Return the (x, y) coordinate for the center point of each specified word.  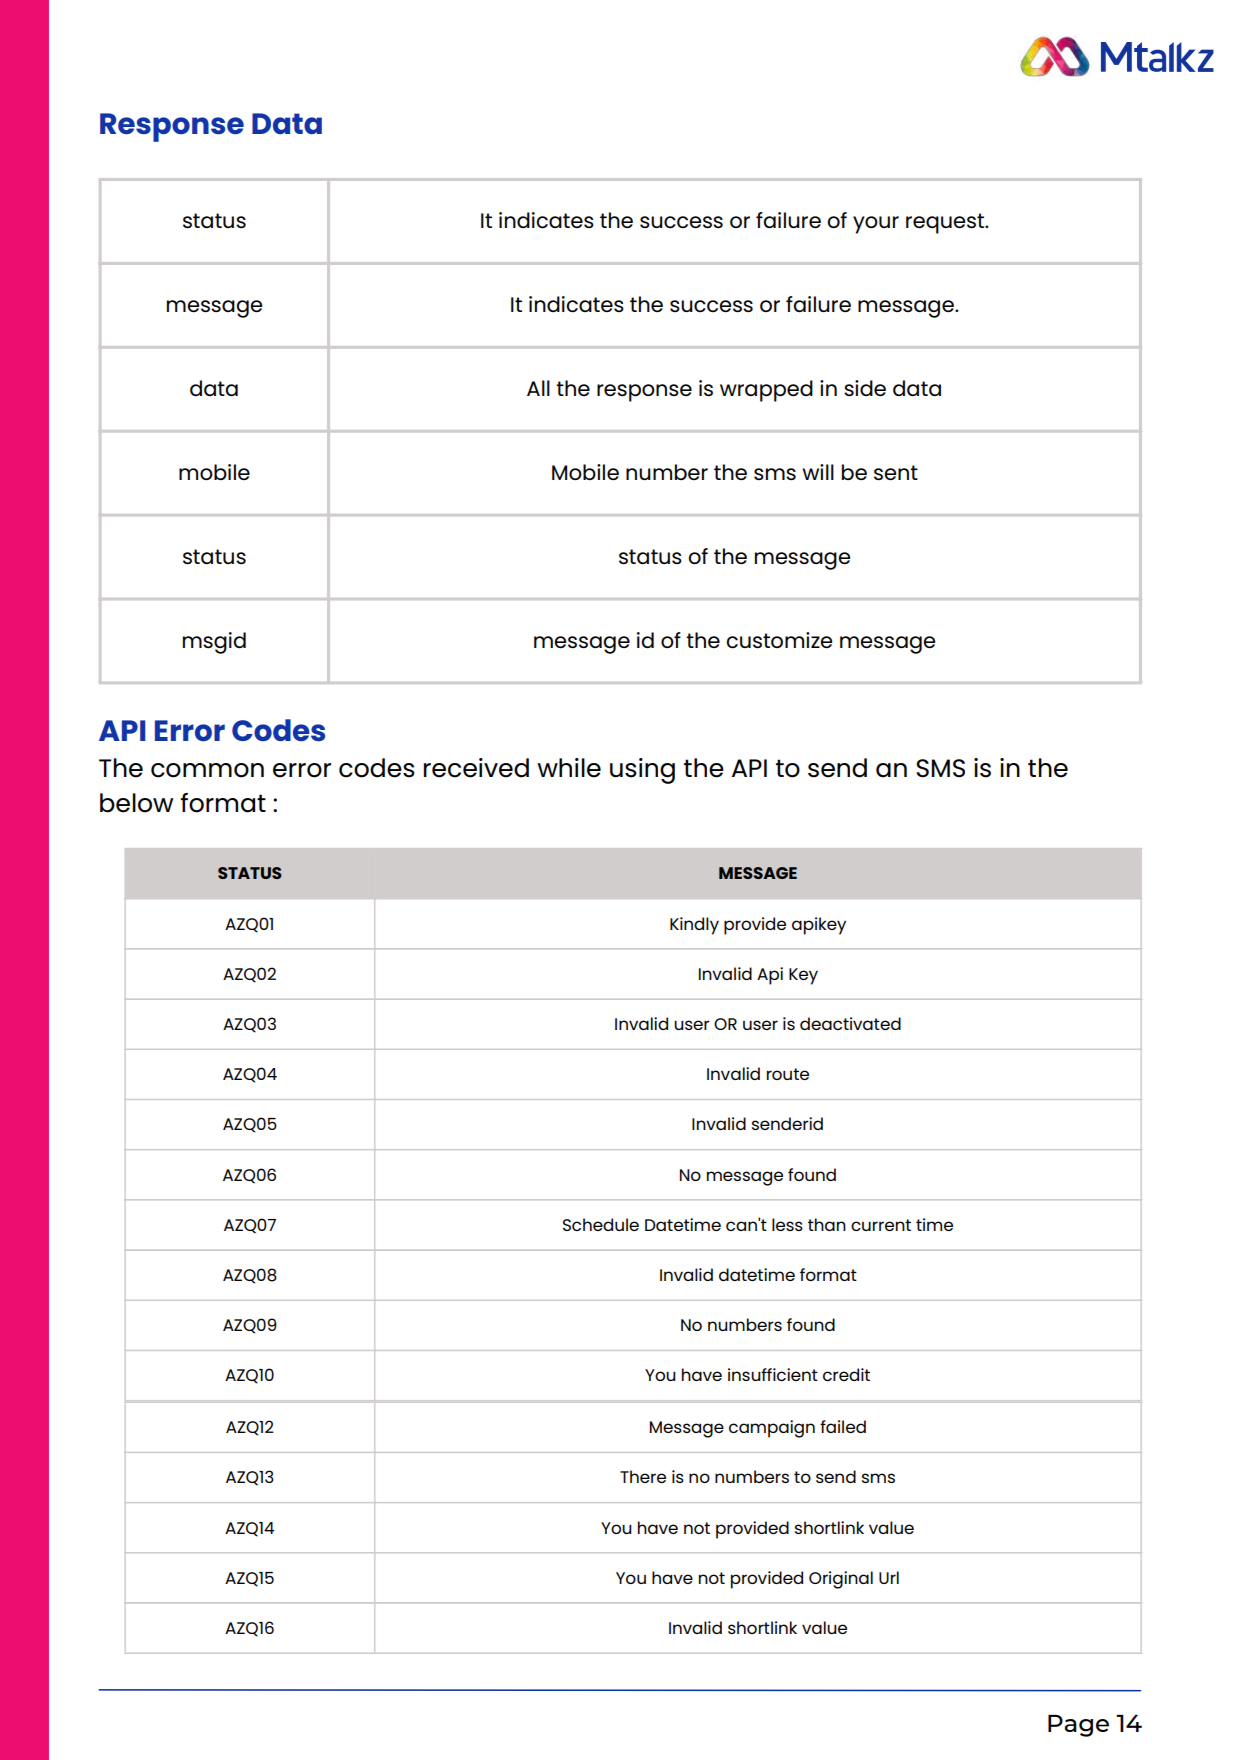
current (881, 1225)
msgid (214, 643)
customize (779, 640)
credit (846, 1374)
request (946, 223)
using (642, 771)
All (538, 388)
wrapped (766, 391)
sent (896, 472)
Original (841, 1580)
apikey (819, 926)
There (643, 1476)
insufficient (773, 1374)
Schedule (601, 1224)
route (788, 1074)
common (207, 770)
